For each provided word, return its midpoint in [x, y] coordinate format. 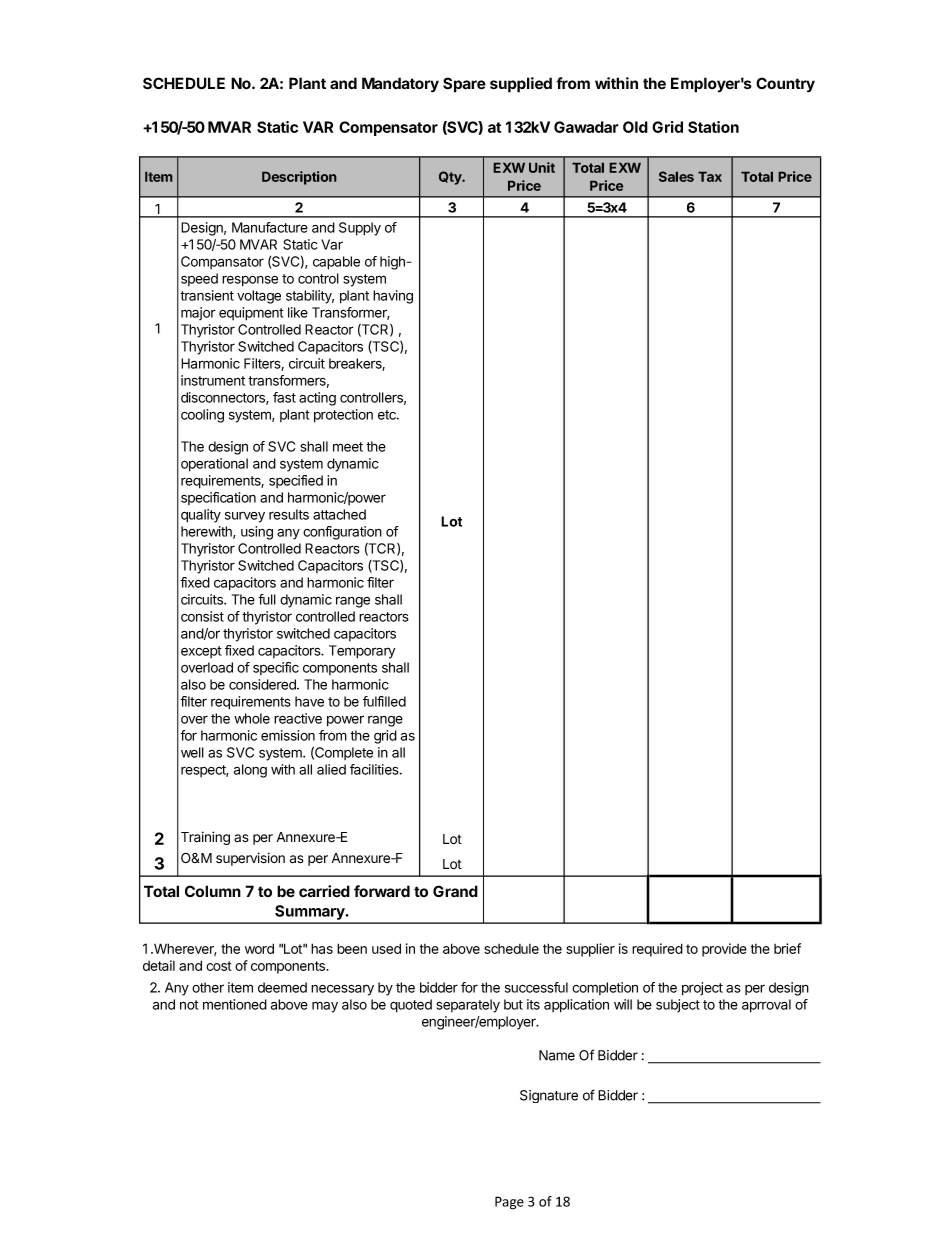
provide [724, 950]
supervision [250, 859]
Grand [455, 891]
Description [299, 178]
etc [388, 415]
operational [214, 465]
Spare [464, 85]
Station [713, 127]
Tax [710, 177]
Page [509, 1203]
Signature [549, 1096]
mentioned [235, 1004]
